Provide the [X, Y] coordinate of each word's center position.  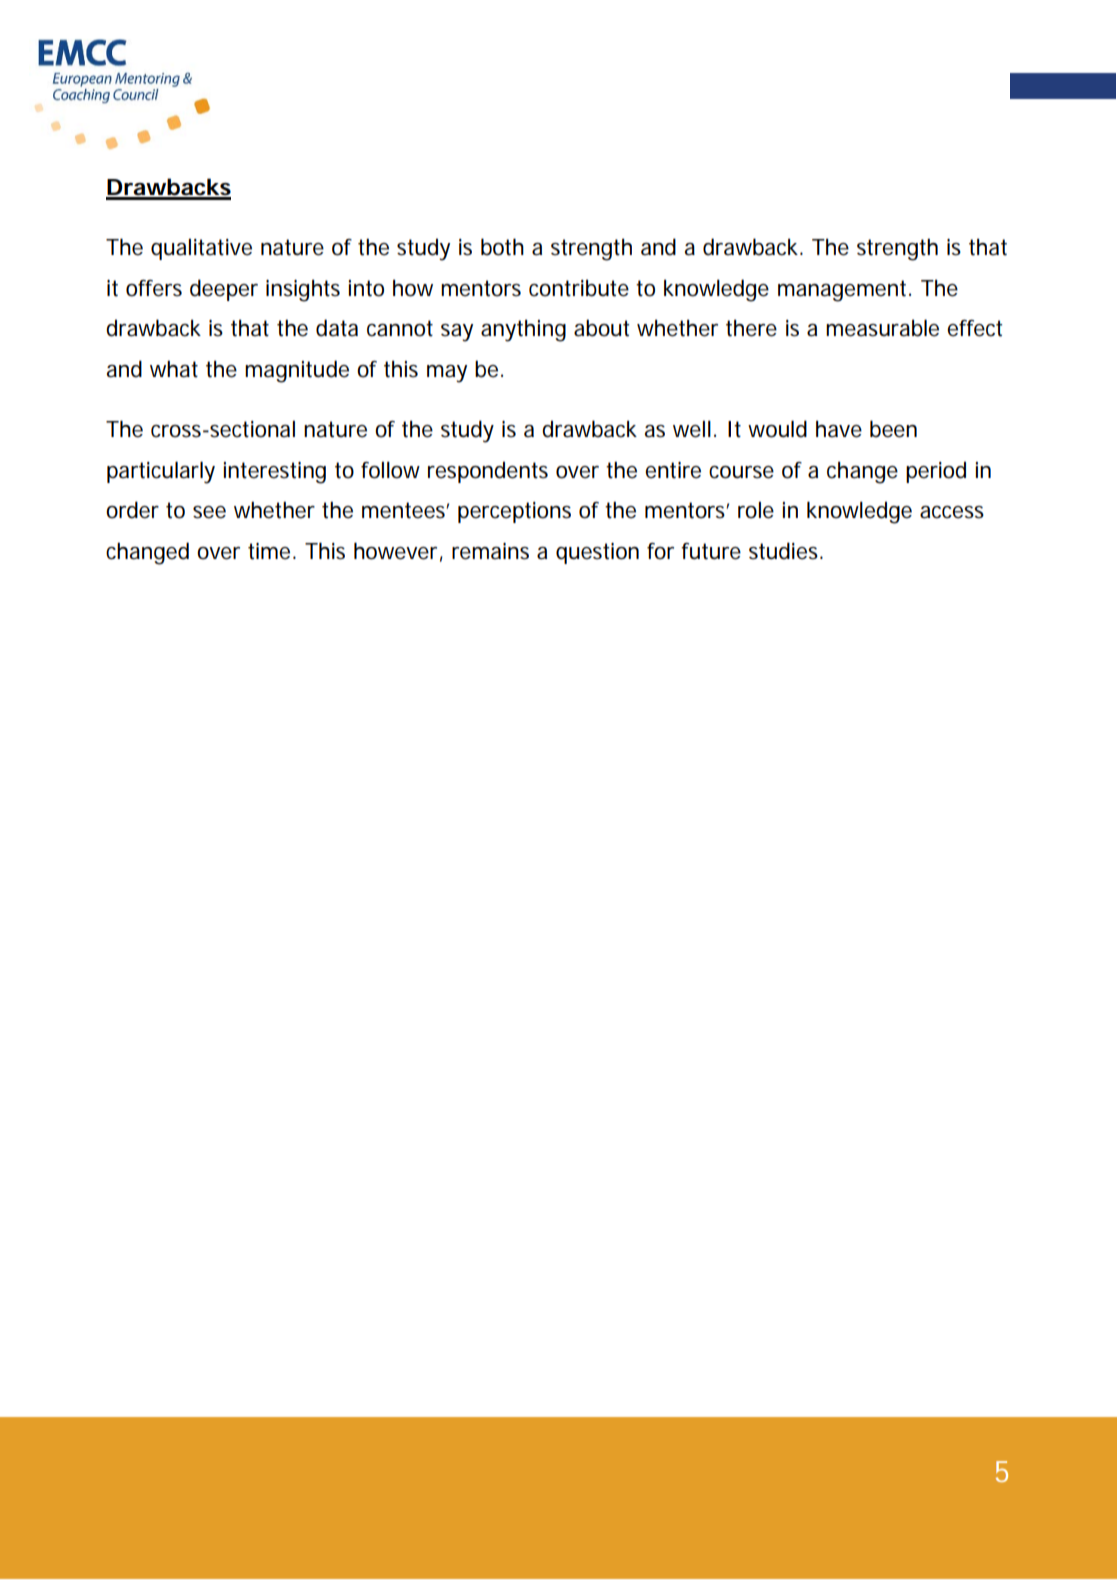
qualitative [201, 249]
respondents [488, 472]
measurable [882, 328]
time [269, 551]
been [893, 429]
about [601, 328]
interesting [275, 473]
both [502, 247]
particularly [161, 472]
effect [974, 328]
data [337, 328]
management [842, 291]
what [174, 369]
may [447, 374]
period [936, 472]
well [692, 429]
